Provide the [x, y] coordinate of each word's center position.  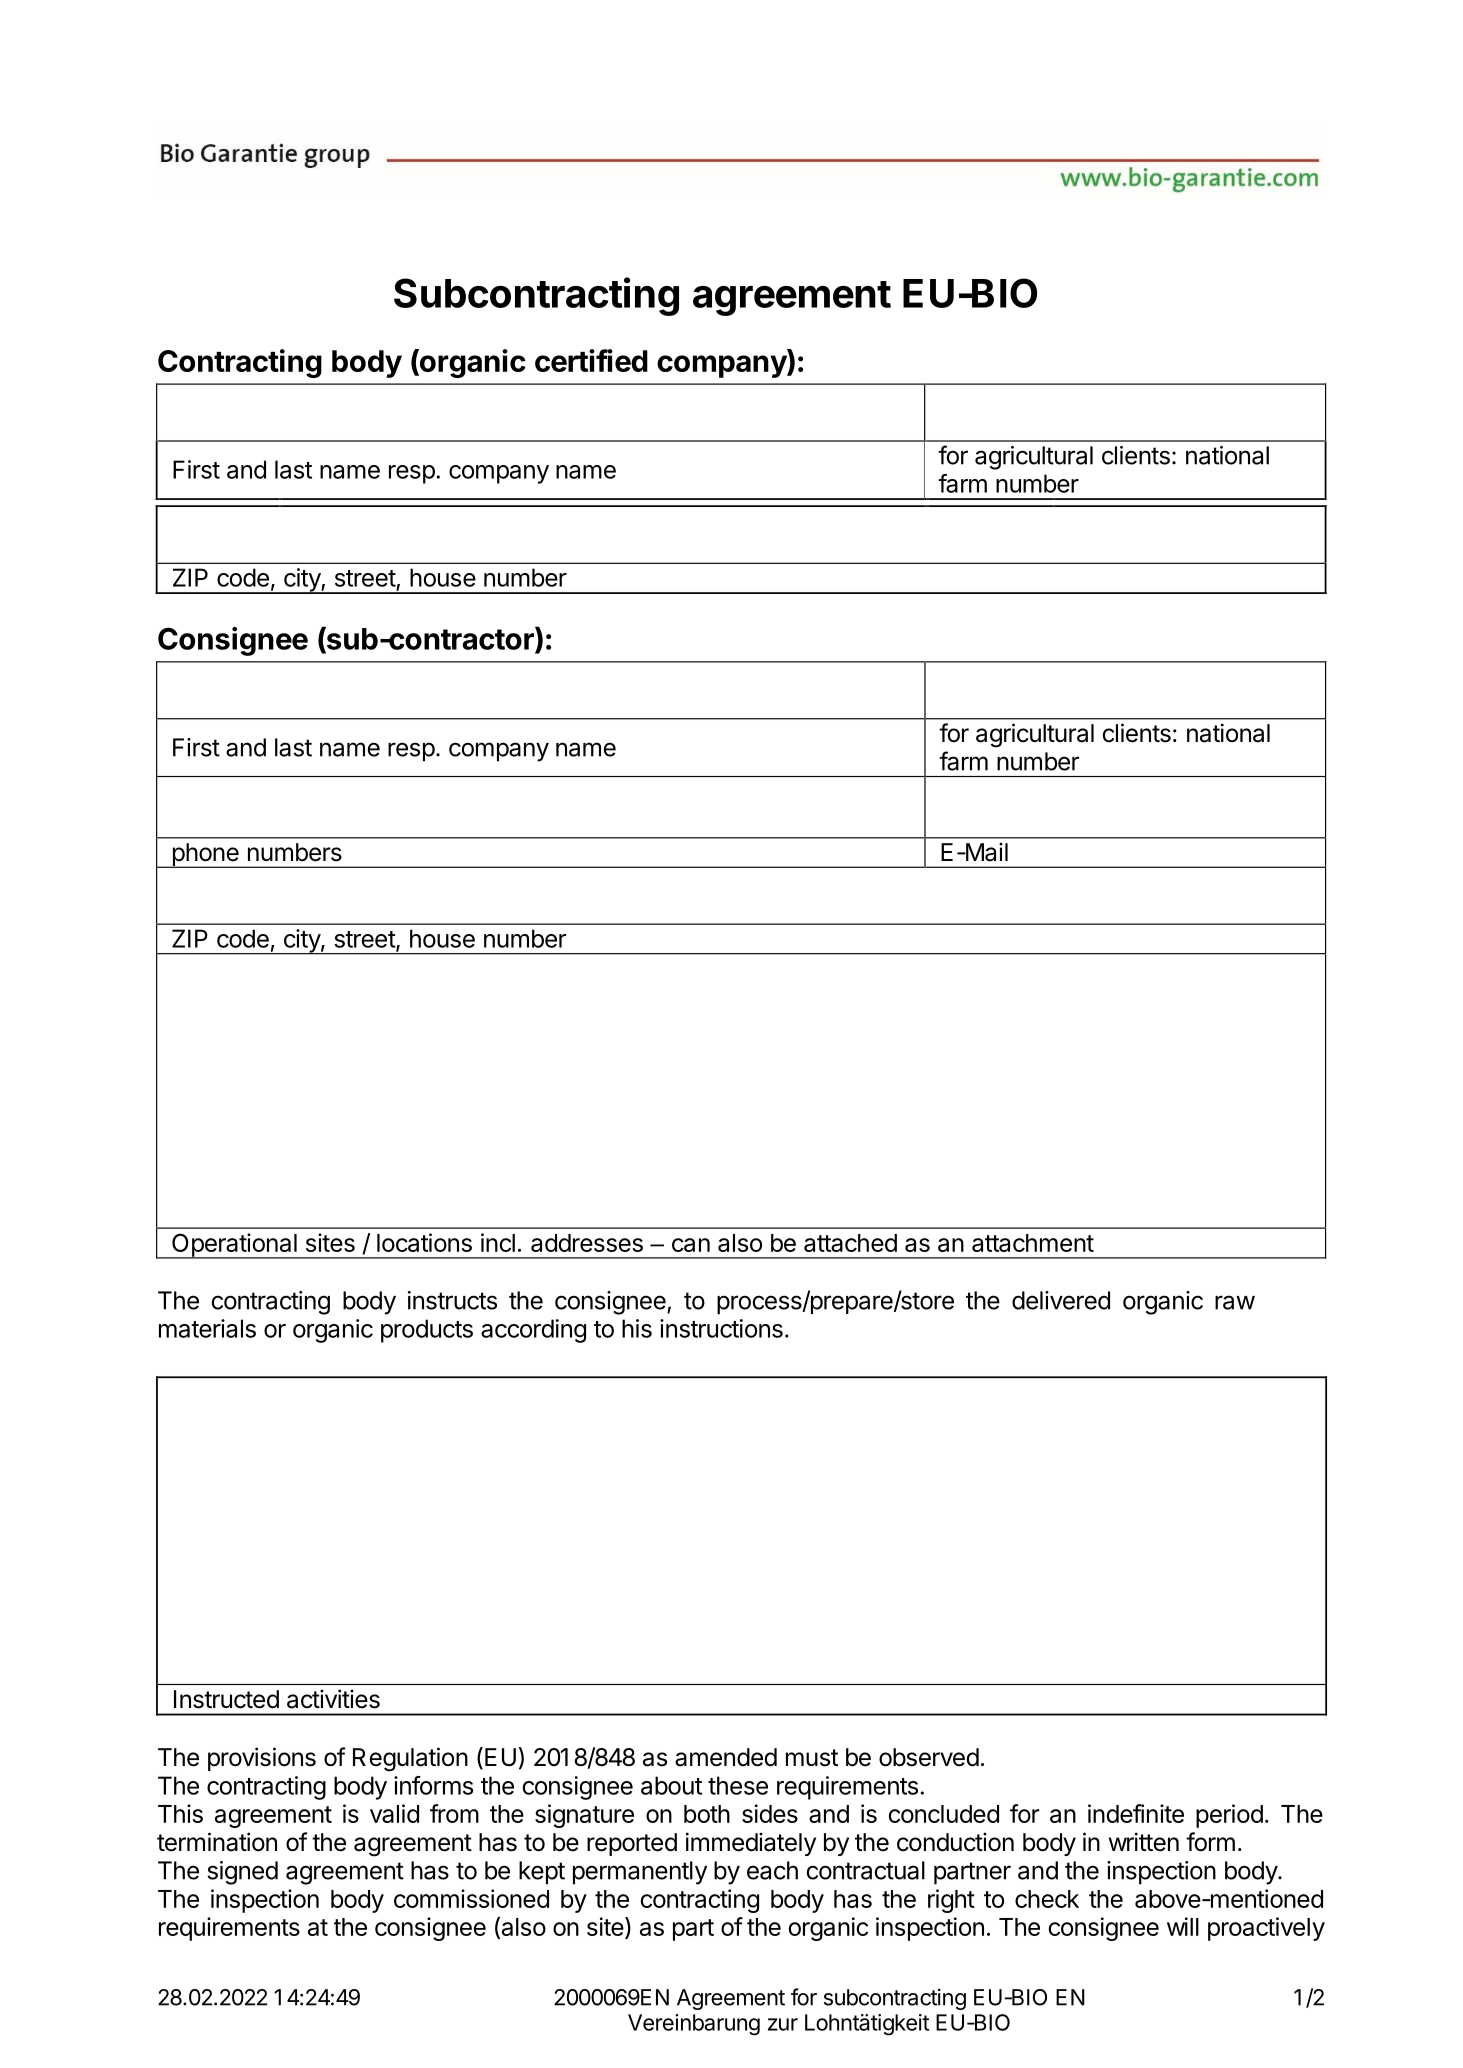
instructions [721, 1328]
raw [1235, 1302]
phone [205, 855]
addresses [587, 1243]
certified [591, 360]
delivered [1061, 1300]
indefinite [1136, 1813]
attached [850, 1243]
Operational [234, 1246]
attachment [1033, 1243]
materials [207, 1328]
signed [242, 1873]
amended [726, 1757]
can [691, 1245]
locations [424, 1242]
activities [333, 1699]
